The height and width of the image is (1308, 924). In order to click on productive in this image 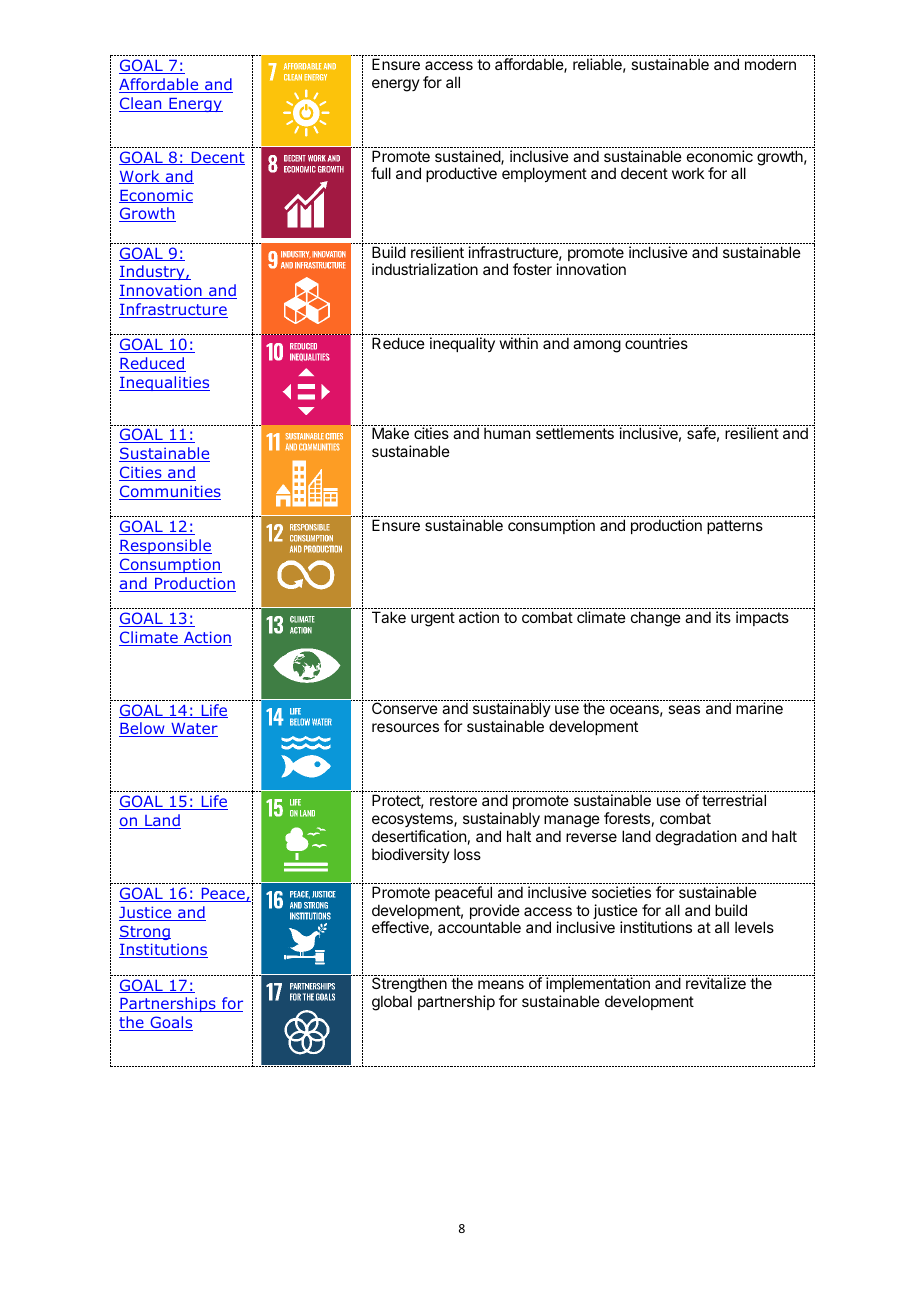, I will do `click(461, 174)`.
